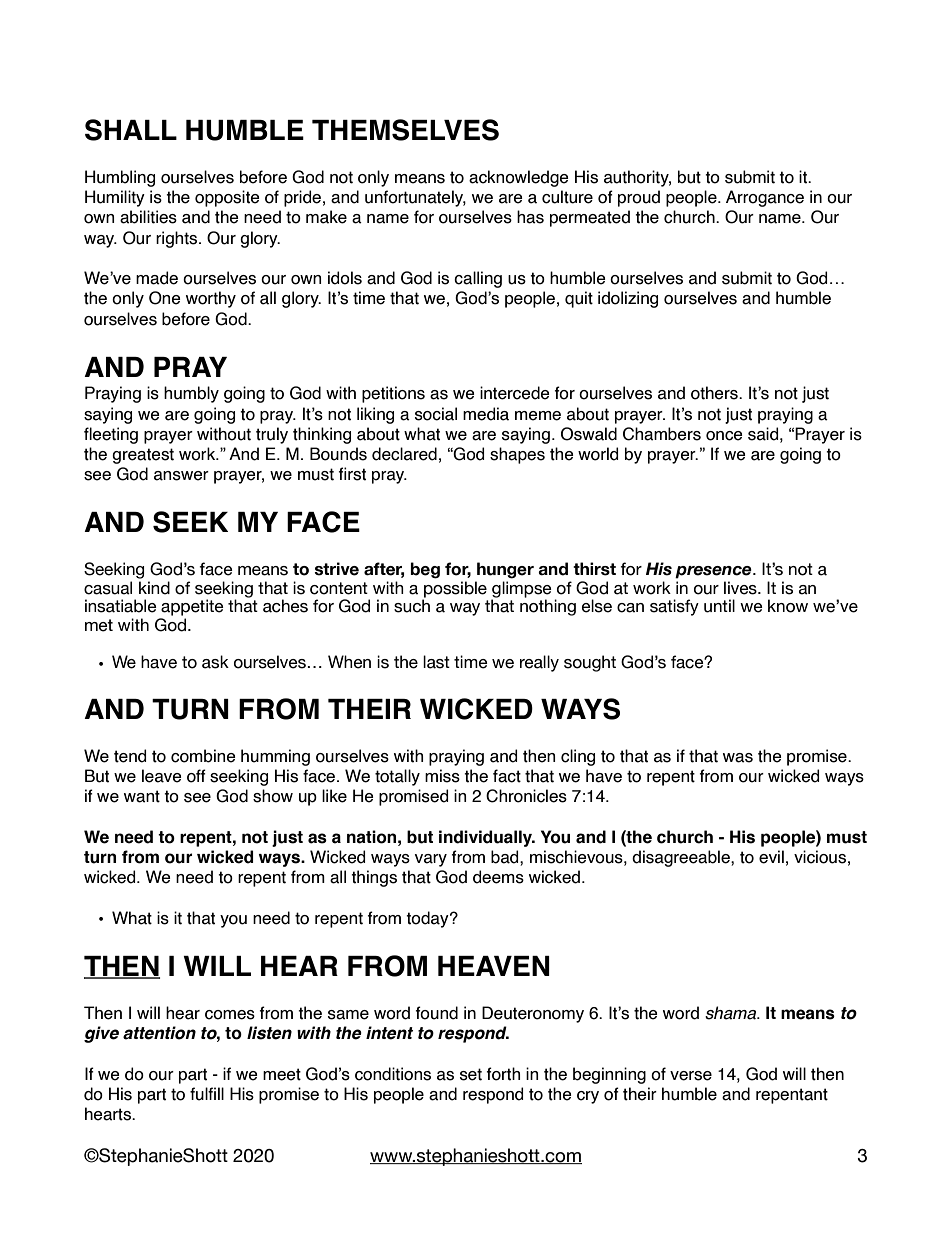  Describe the element at coordinates (682, 858) in the page. I see `disagreeable` at that location.
